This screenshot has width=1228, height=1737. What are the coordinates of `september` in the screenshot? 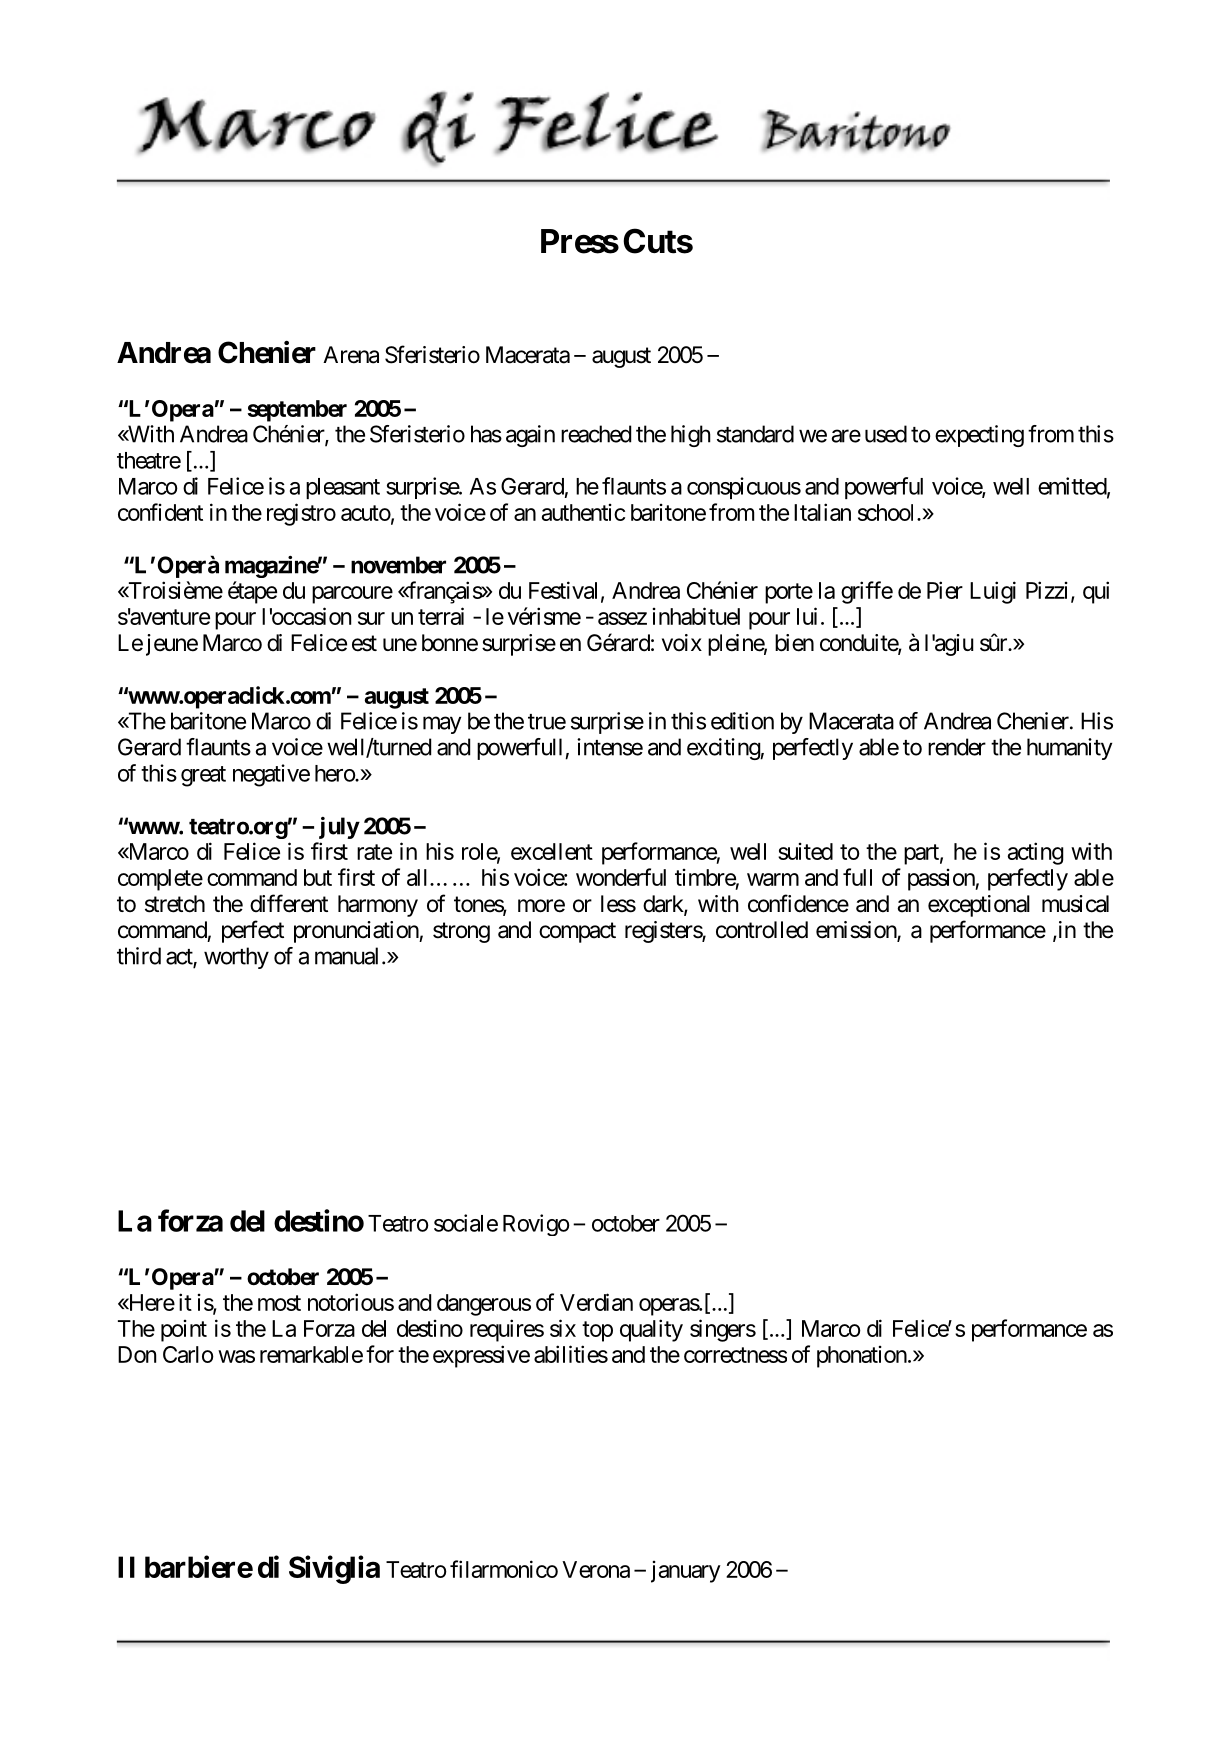 It's located at (297, 411).
